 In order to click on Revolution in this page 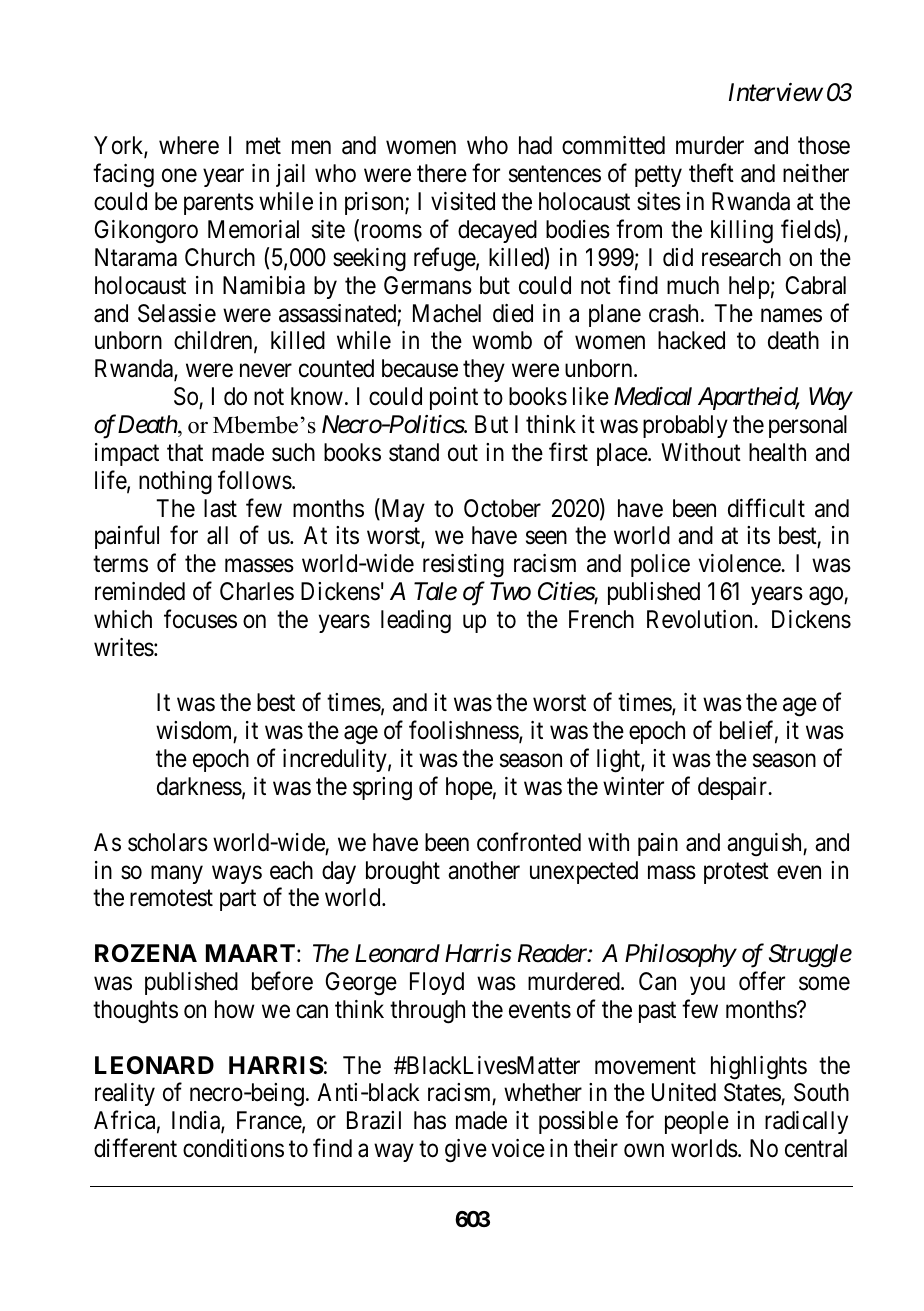, I will do `click(701, 619)`.
